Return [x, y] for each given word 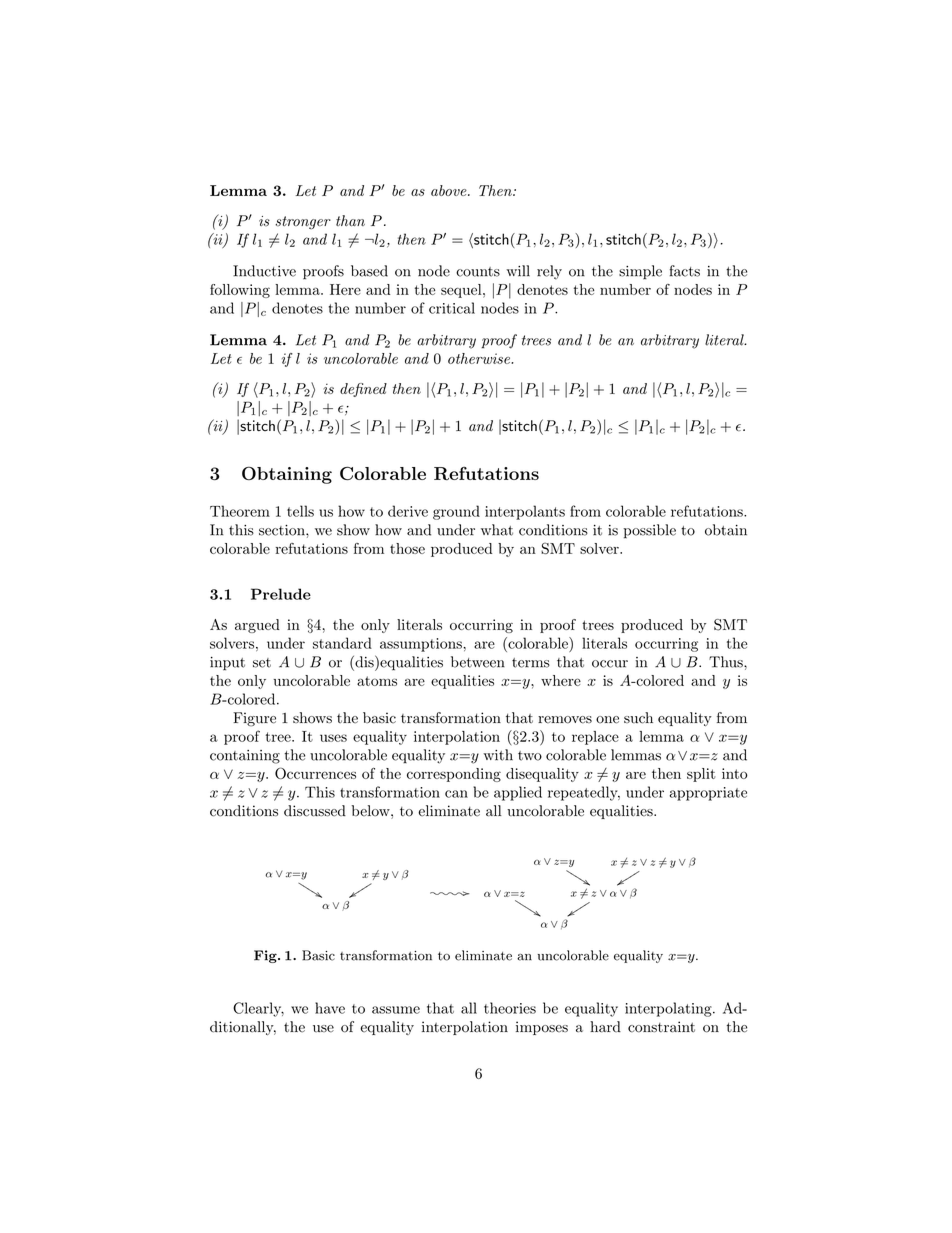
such [638, 718]
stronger [303, 222]
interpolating [668, 1009]
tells [300, 511]
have [330, 1008]
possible [649, 531]
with [498, 755]
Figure [254, 719]
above [450, 190]
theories [510, 1008]
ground [456, 512]
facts [685, 271]
